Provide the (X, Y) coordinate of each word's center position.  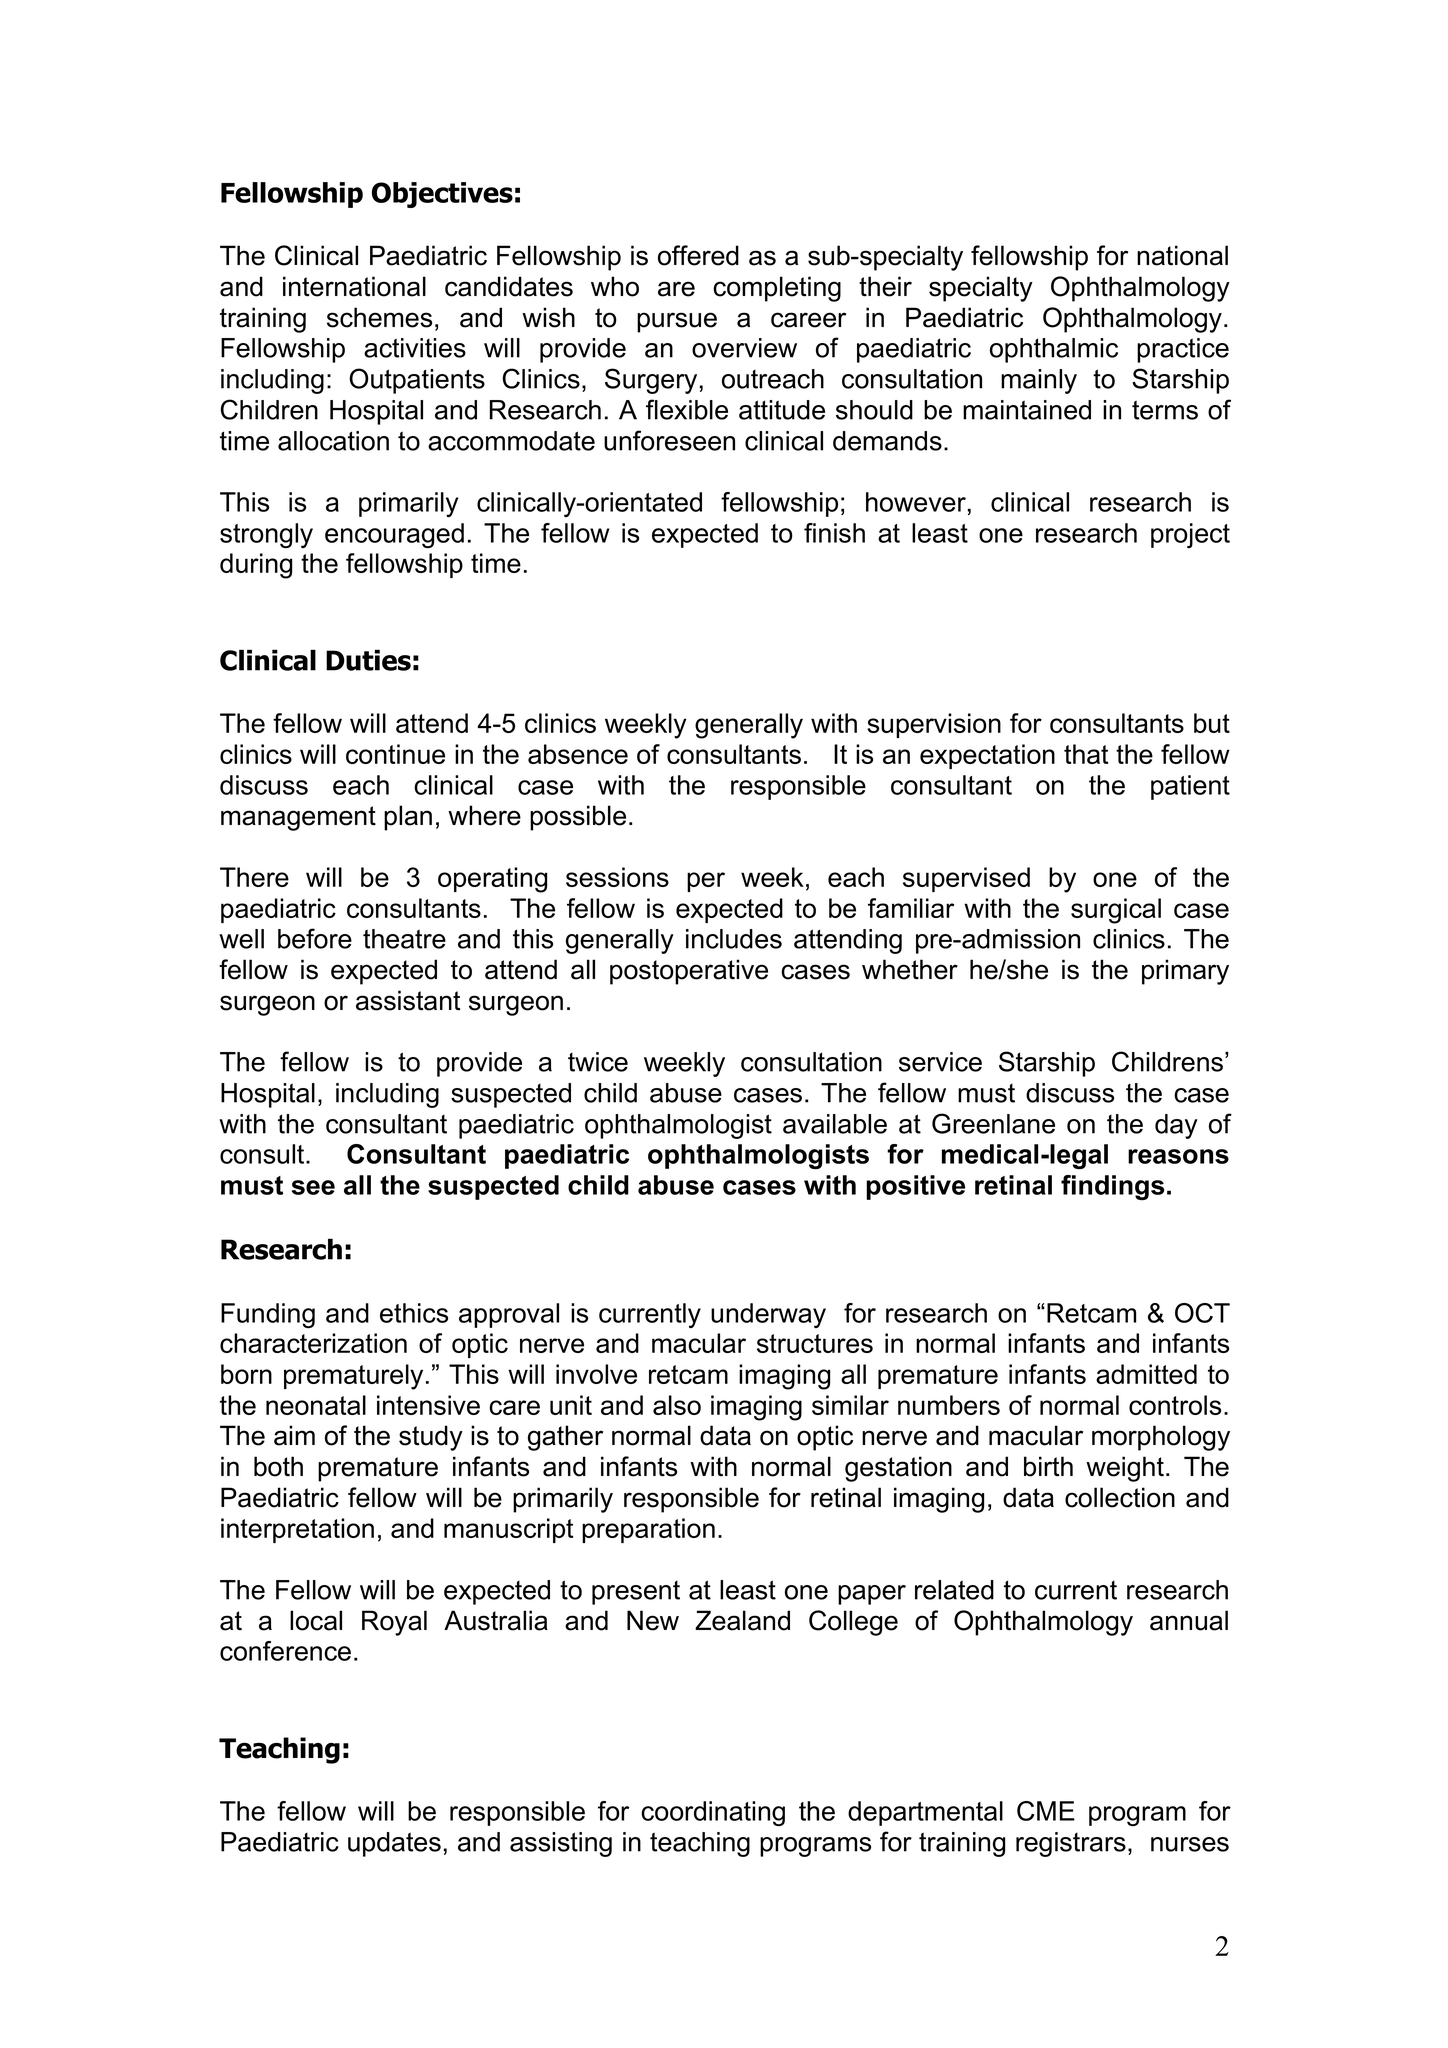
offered (698, 255)
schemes (379, 317)
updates (394, 1844)
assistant (408, 1000)
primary (1185, 972)
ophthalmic (1054, 350)
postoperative (689, 972)
